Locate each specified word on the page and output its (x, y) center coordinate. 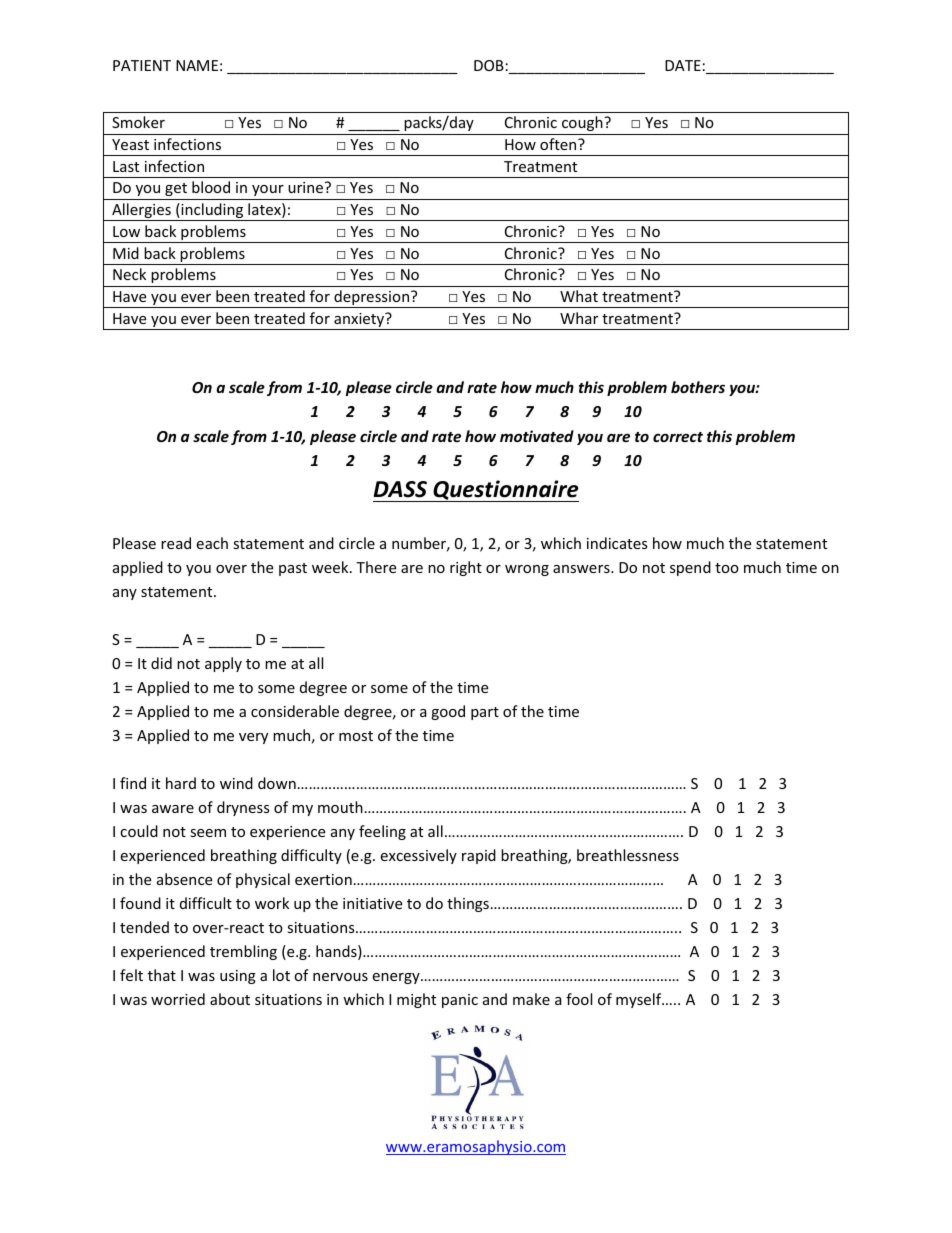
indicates (617, 543)
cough (583, 123)
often (559, 144)
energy (397, 978)
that (162, 975)
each (212, 543)
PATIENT (142, 65)
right (466, 568)
